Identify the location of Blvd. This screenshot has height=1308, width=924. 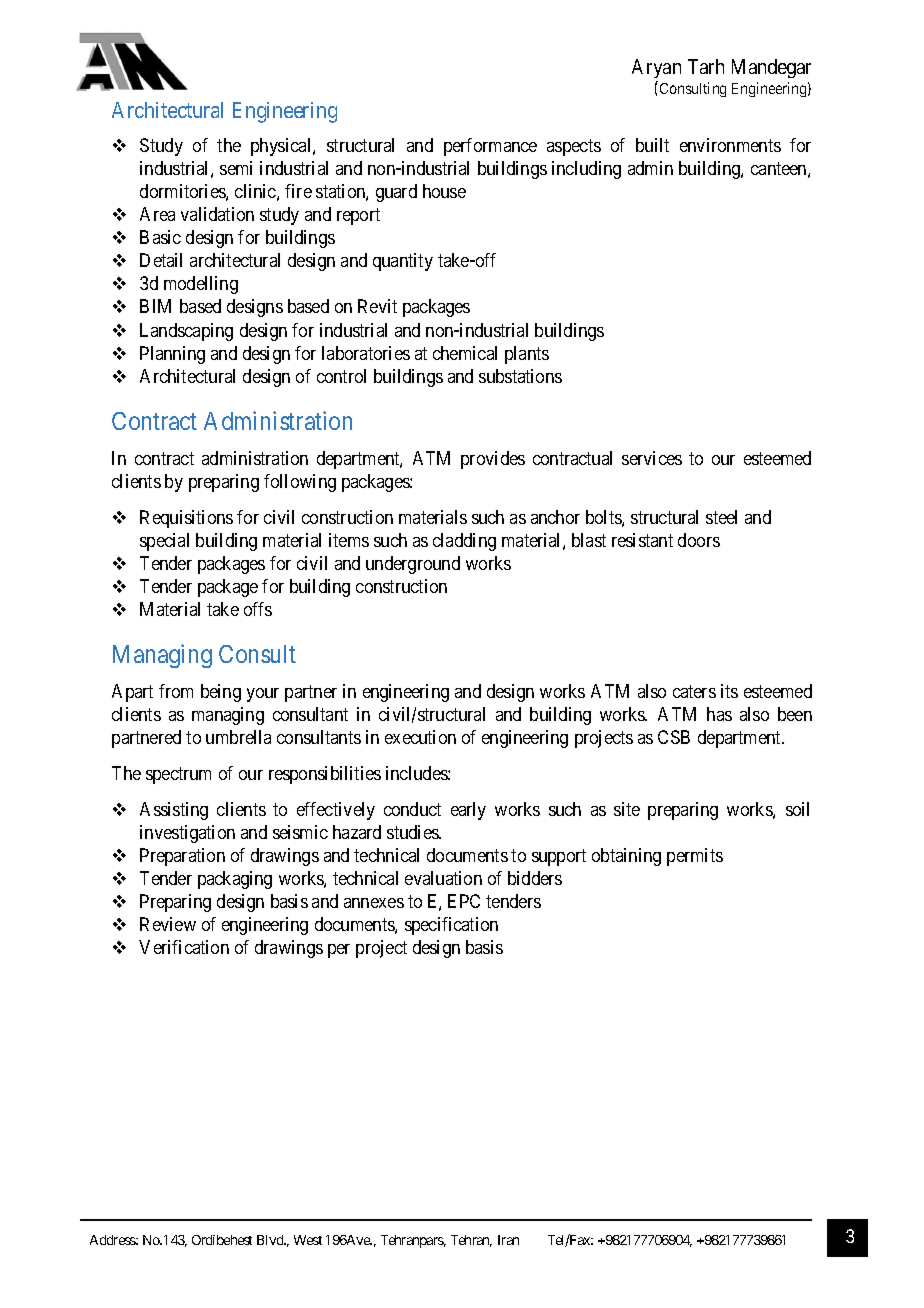
(271, 1240).
